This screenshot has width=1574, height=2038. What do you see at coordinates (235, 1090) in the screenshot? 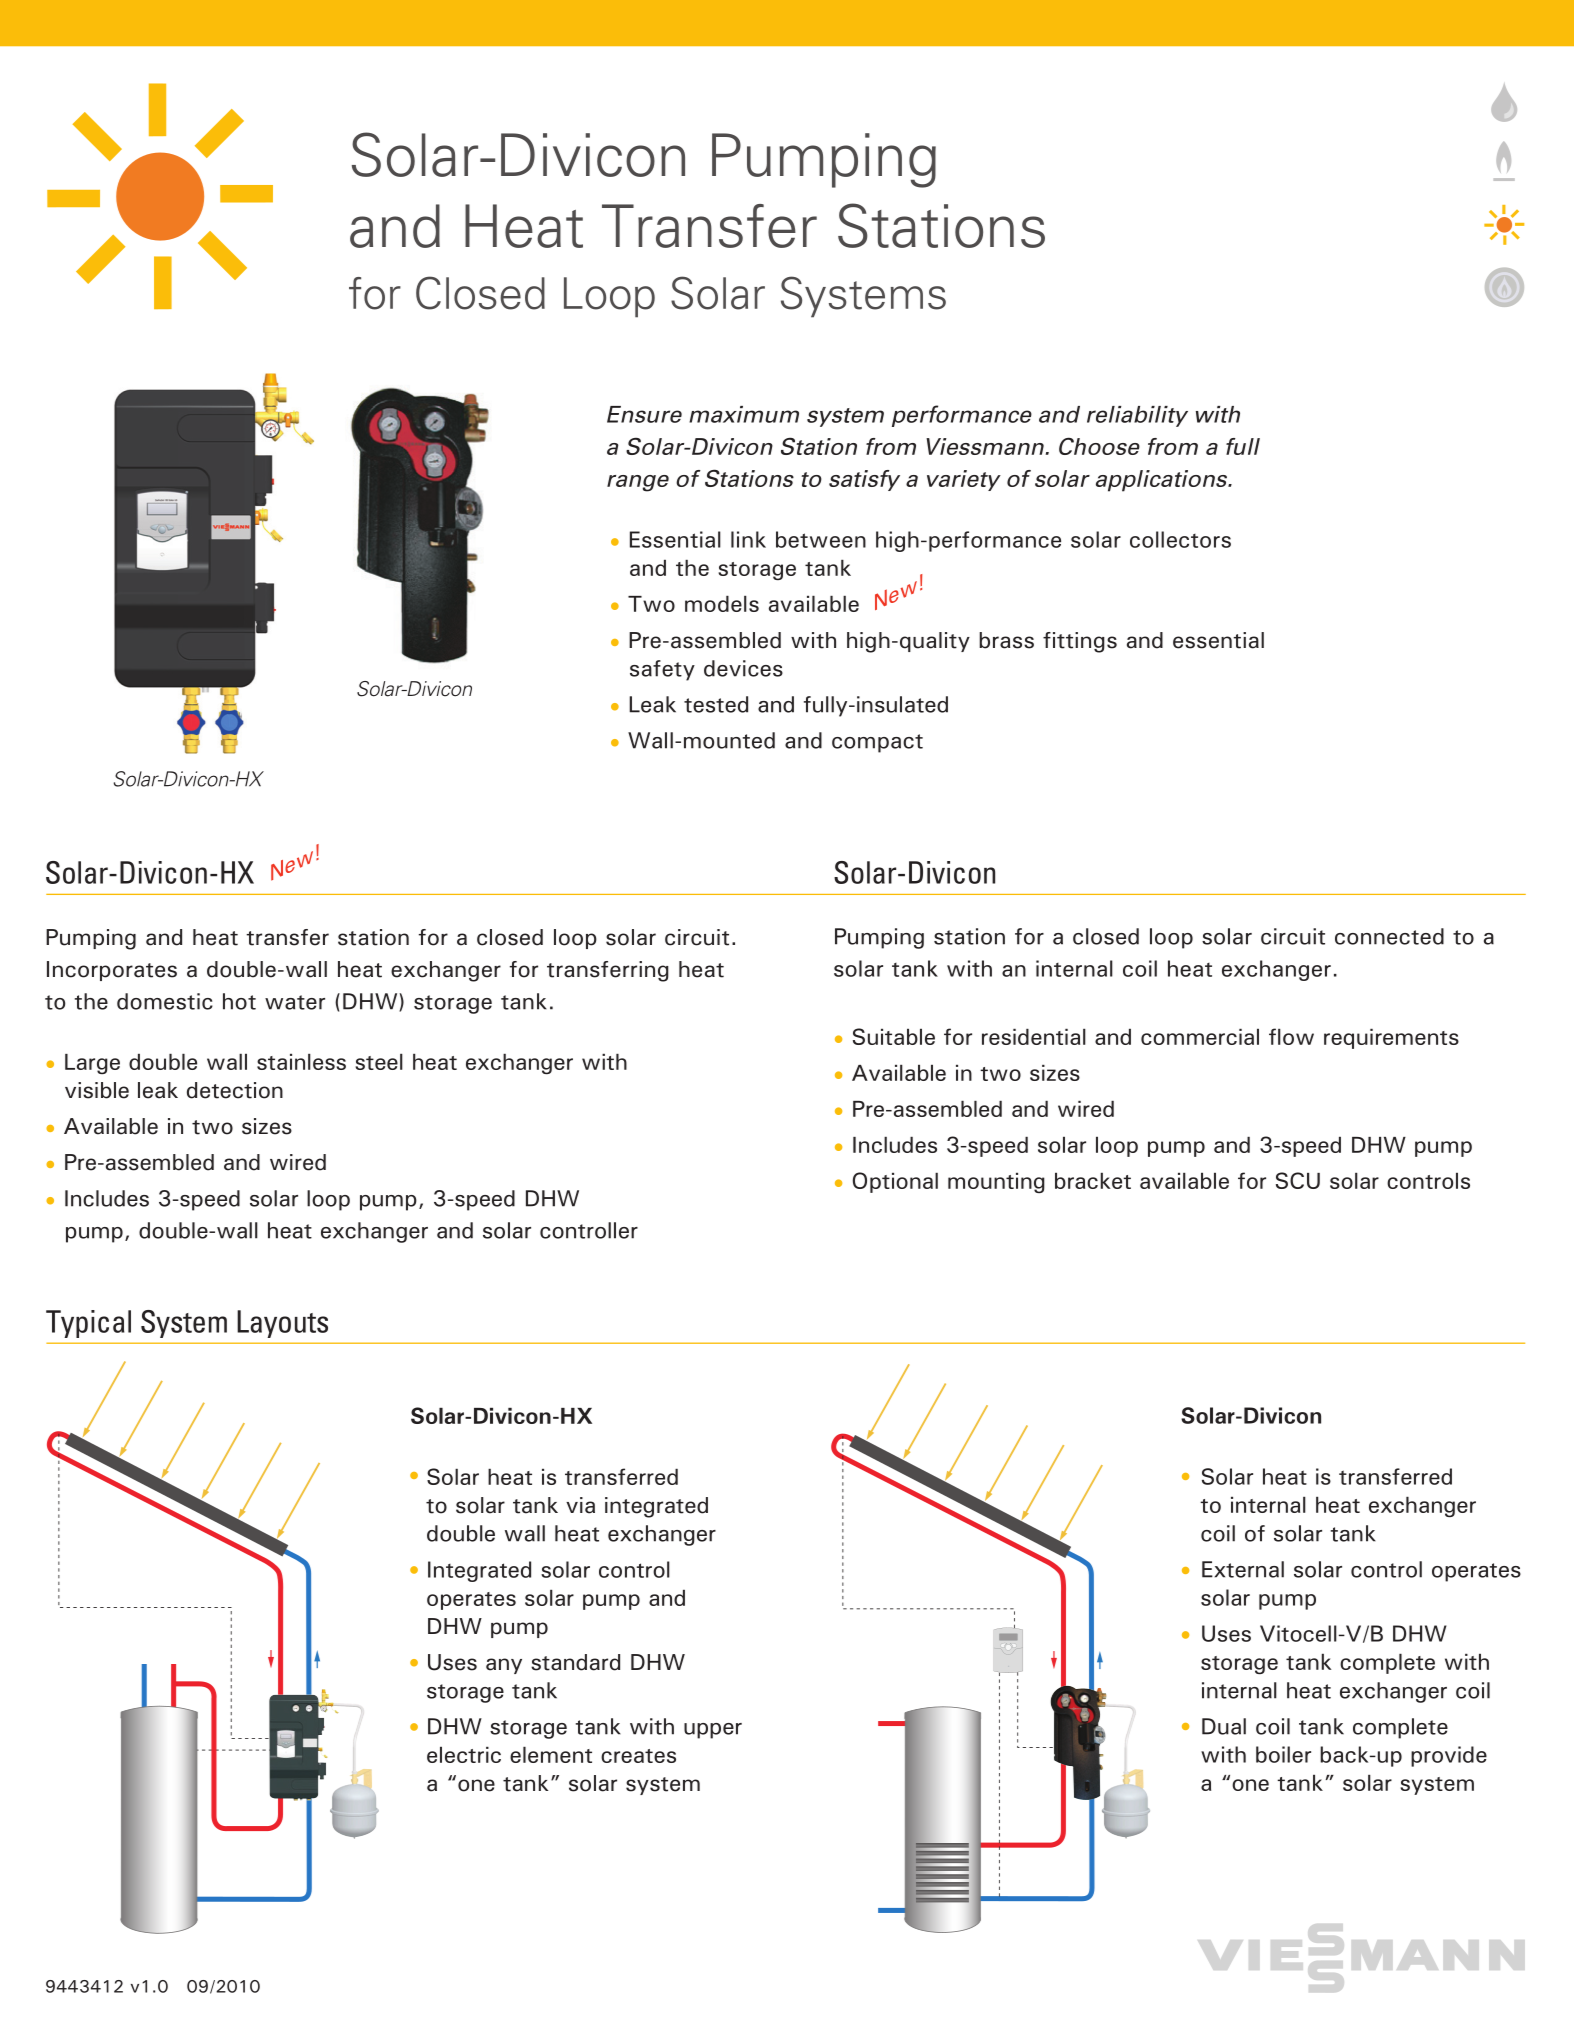
I see `detection` at bounding box center [235, 1090].
